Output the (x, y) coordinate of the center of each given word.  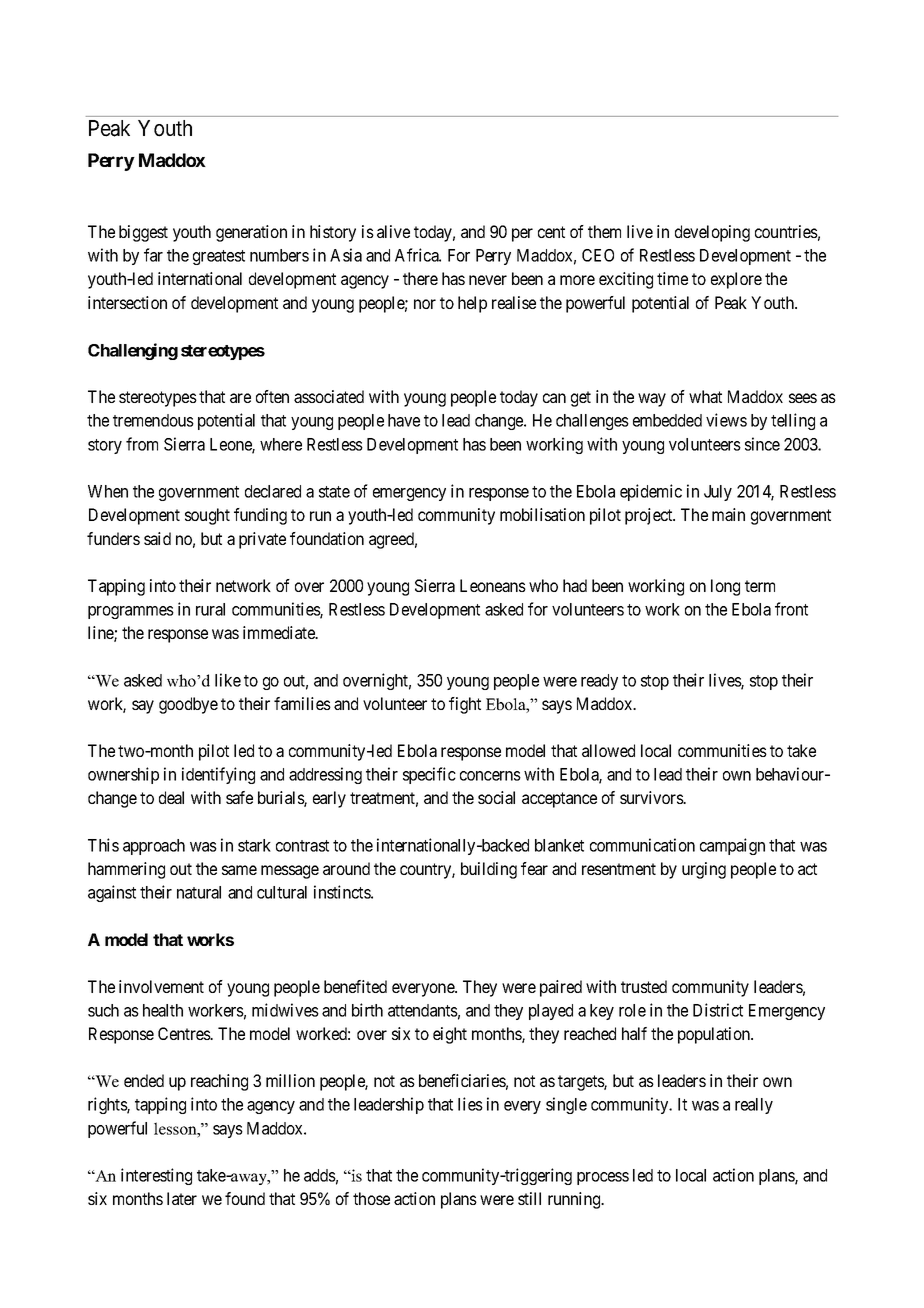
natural (199, 892)
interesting (156, 1176)
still (529, 1198)
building (489, 870)
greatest (219, 257)
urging (704, 870)
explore (736, 280)
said (157, 538)
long (725, 587)
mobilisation (542, 514)
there (420, 278)
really (754, 1106)
